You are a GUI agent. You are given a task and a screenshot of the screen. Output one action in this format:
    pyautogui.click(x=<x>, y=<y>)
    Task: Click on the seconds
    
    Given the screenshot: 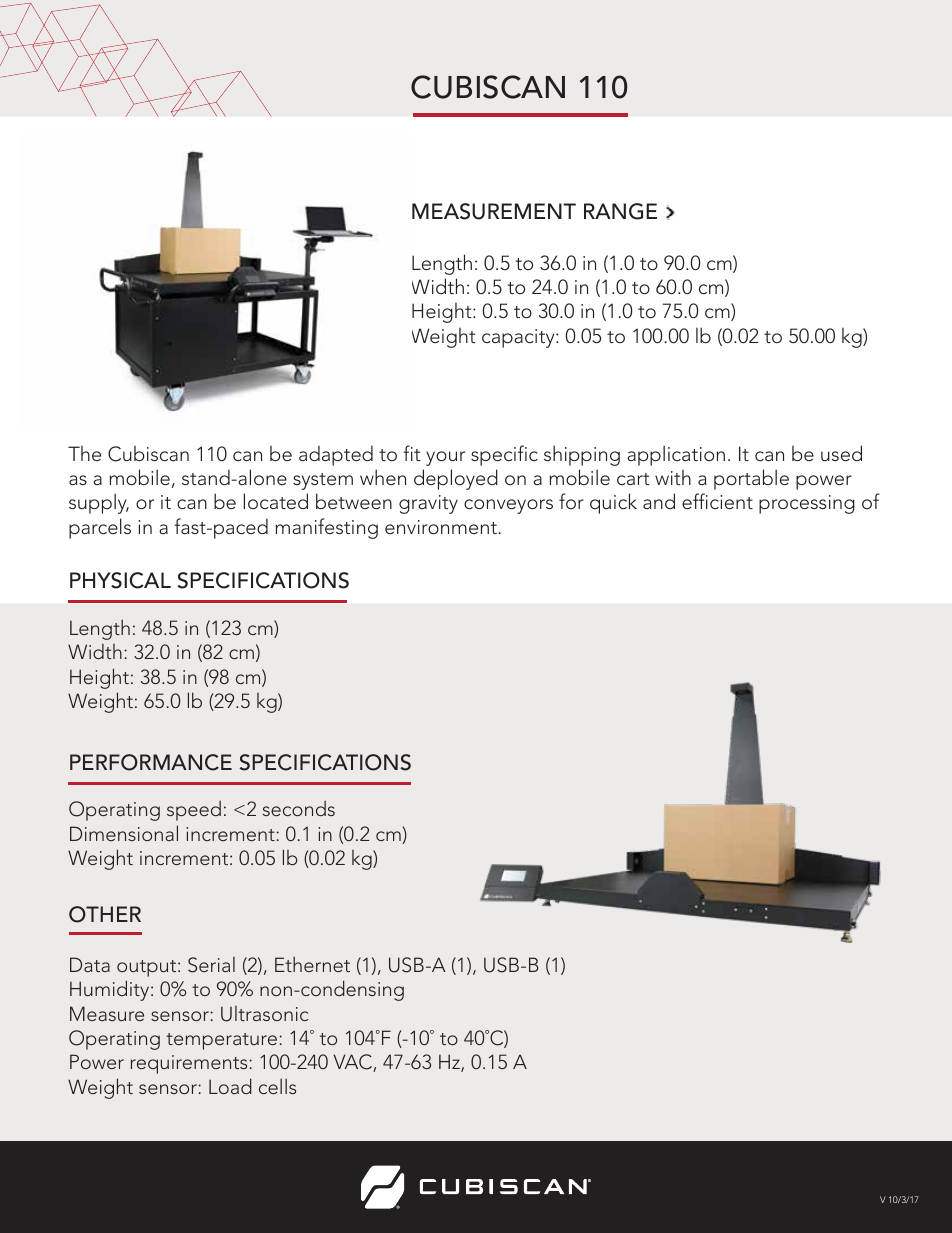 What is the action you would take?
    pyautogui.click(x=299, y=808)
